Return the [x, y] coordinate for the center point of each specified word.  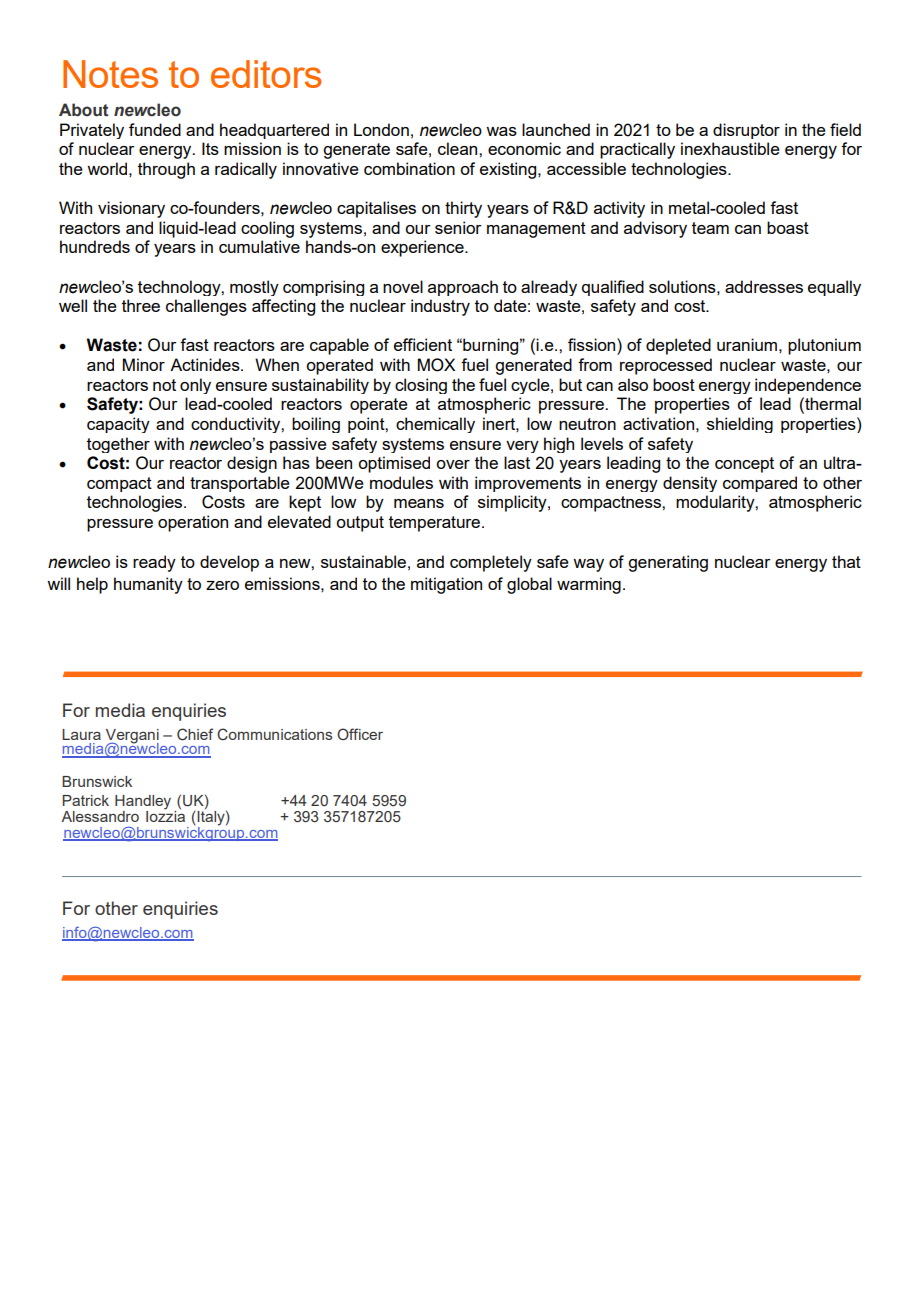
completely [491, 563]
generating [668, 563]
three [141, 305]
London [381, 129]
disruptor [746, 131]
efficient [423, 344]
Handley [143, 802]
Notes [110, 74]
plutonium [824, 346]
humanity [148, 585]
